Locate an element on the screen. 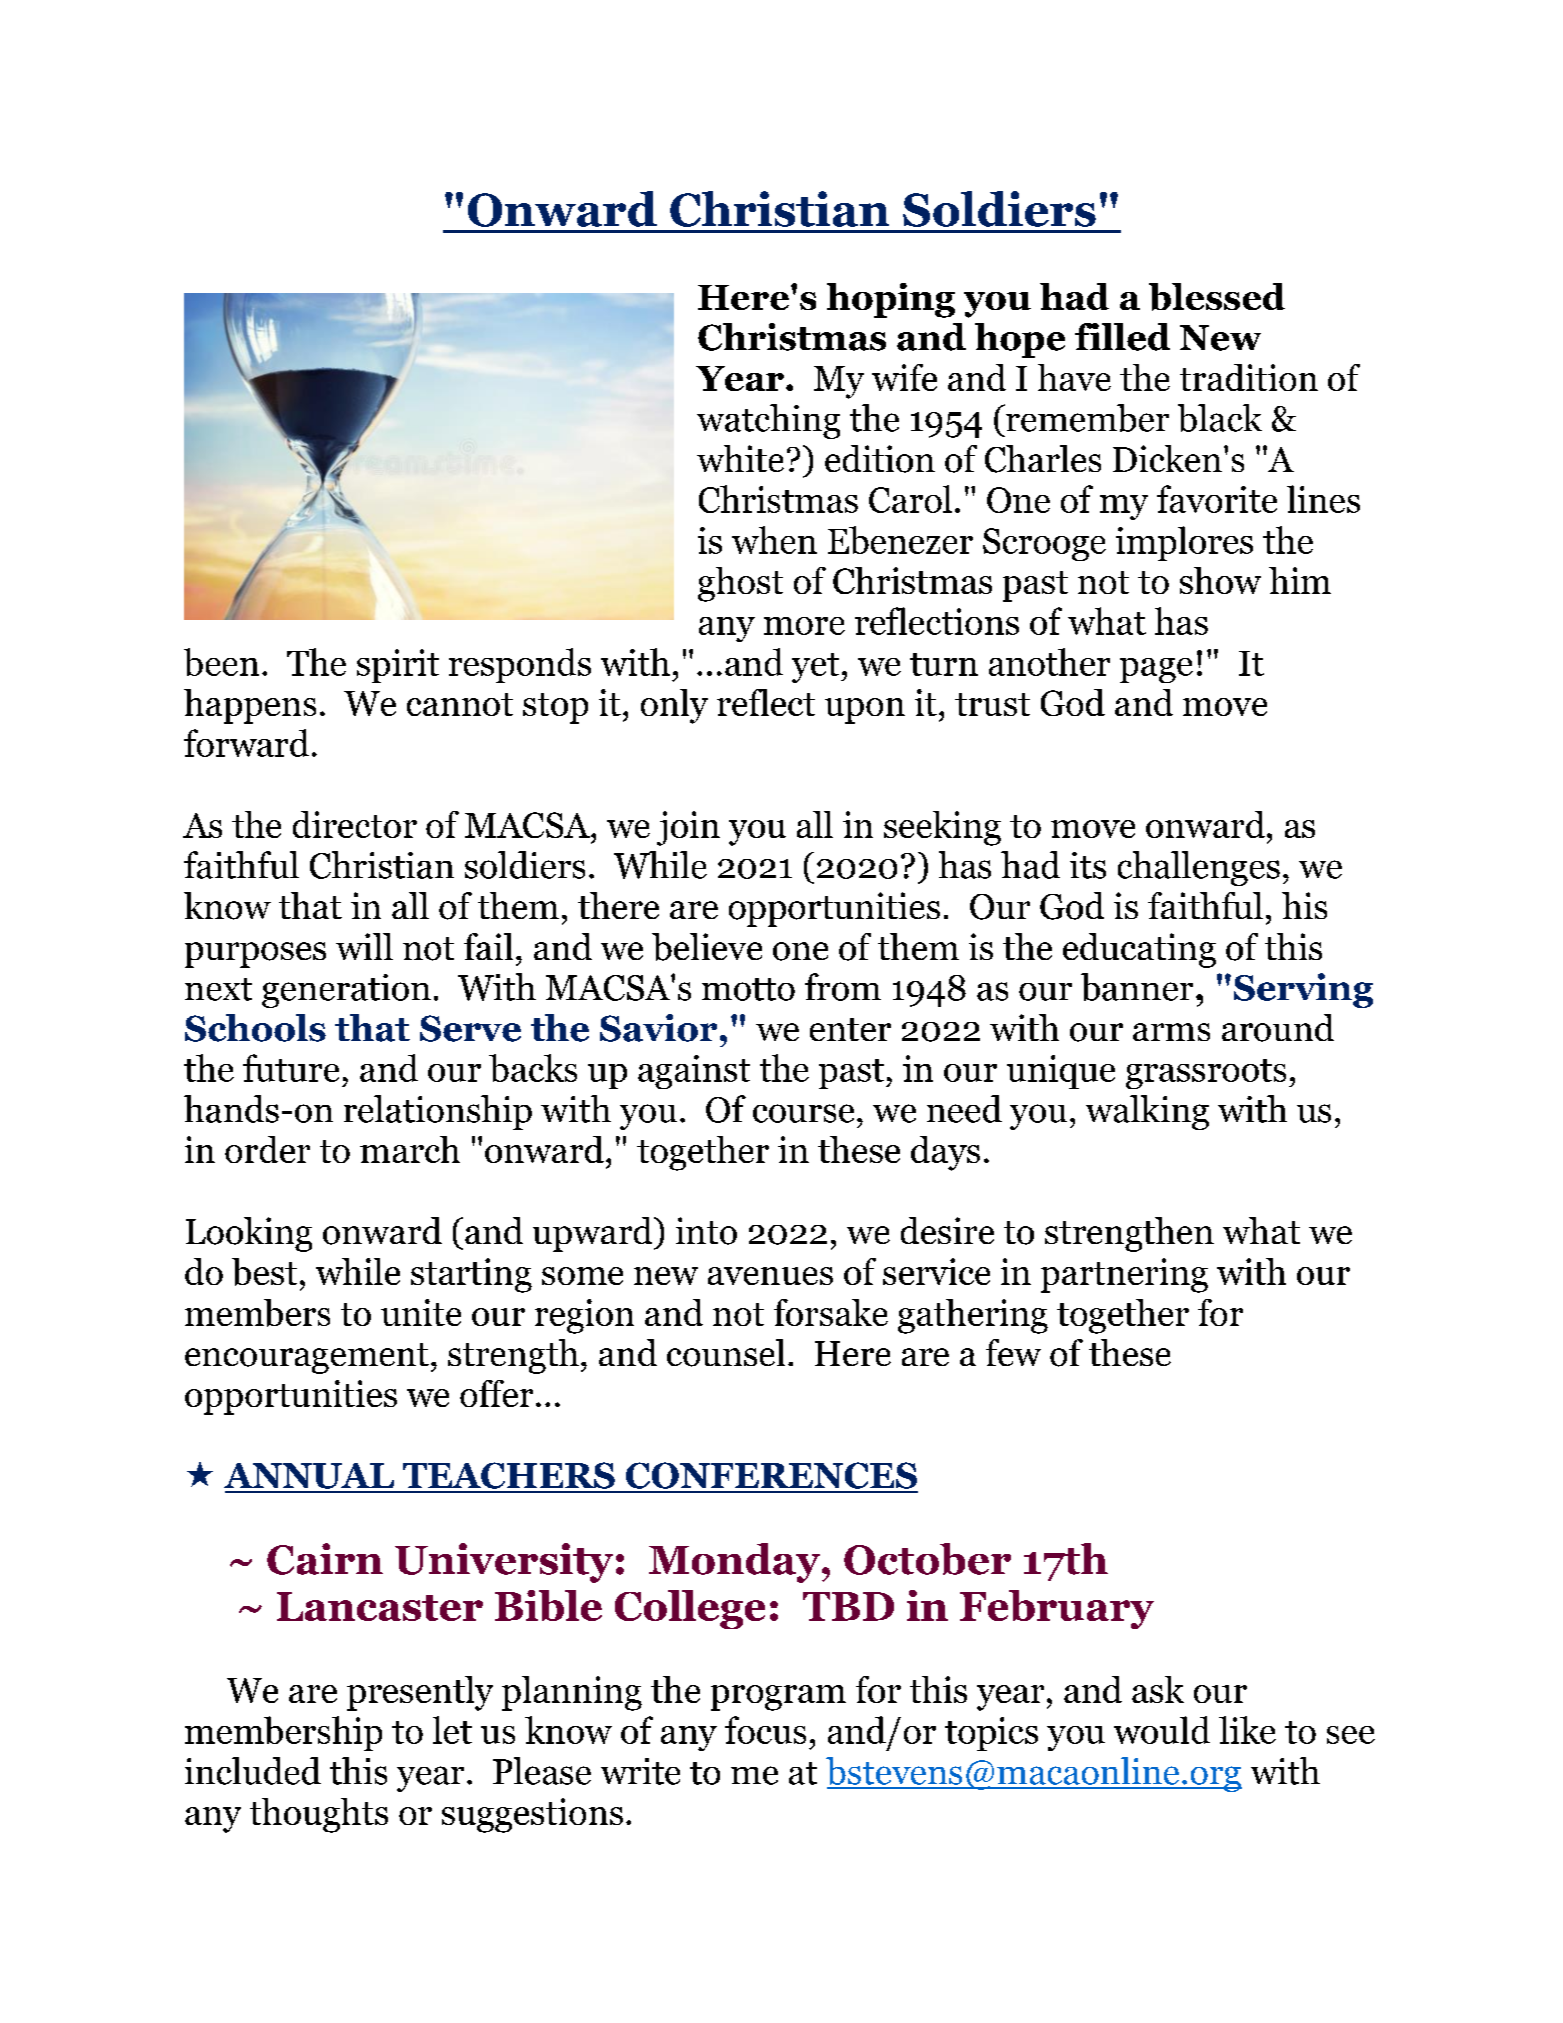  watching is located at coordinates (768, 421).
